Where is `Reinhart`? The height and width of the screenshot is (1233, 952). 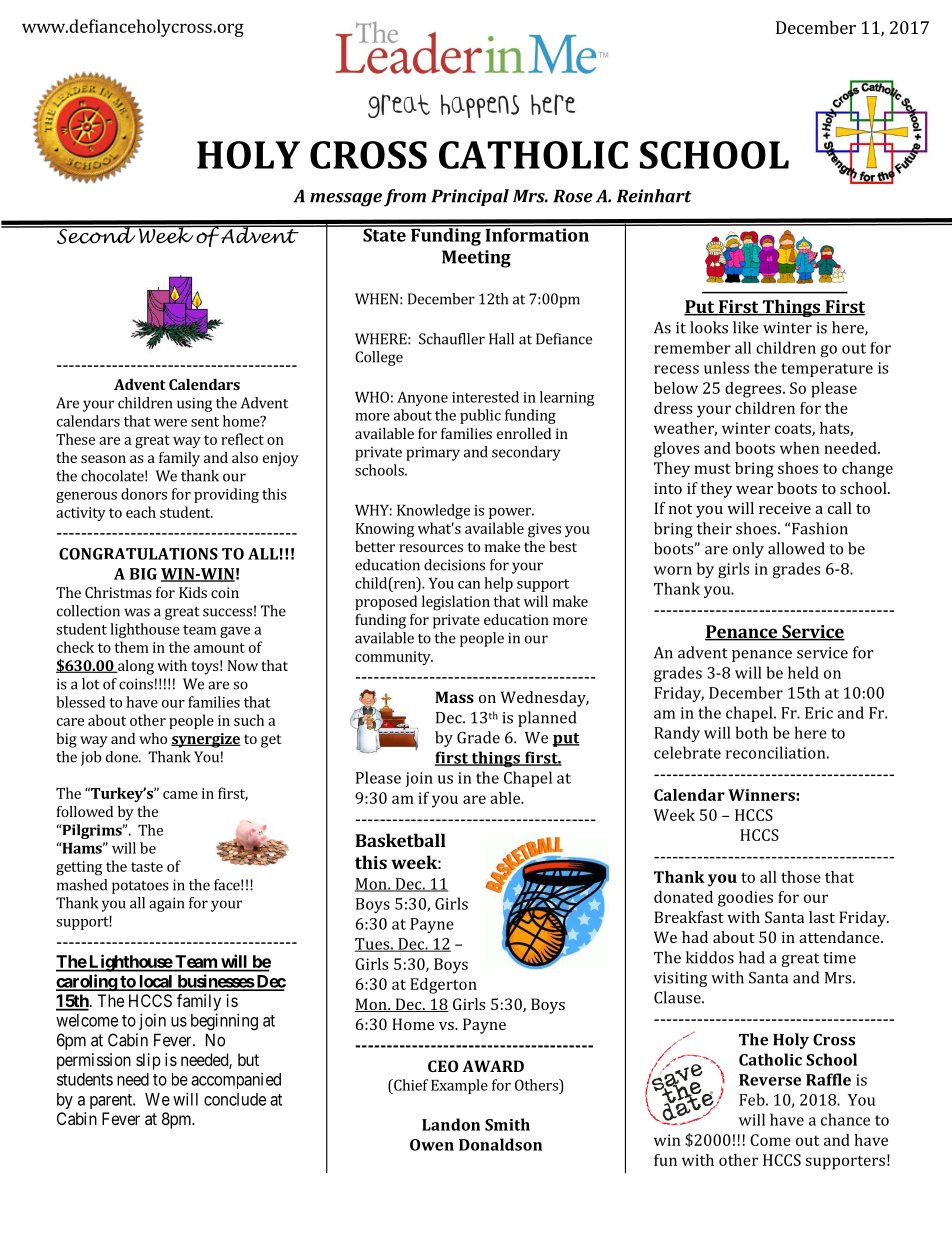
Reinhart is located at coordinates (654, 196).
